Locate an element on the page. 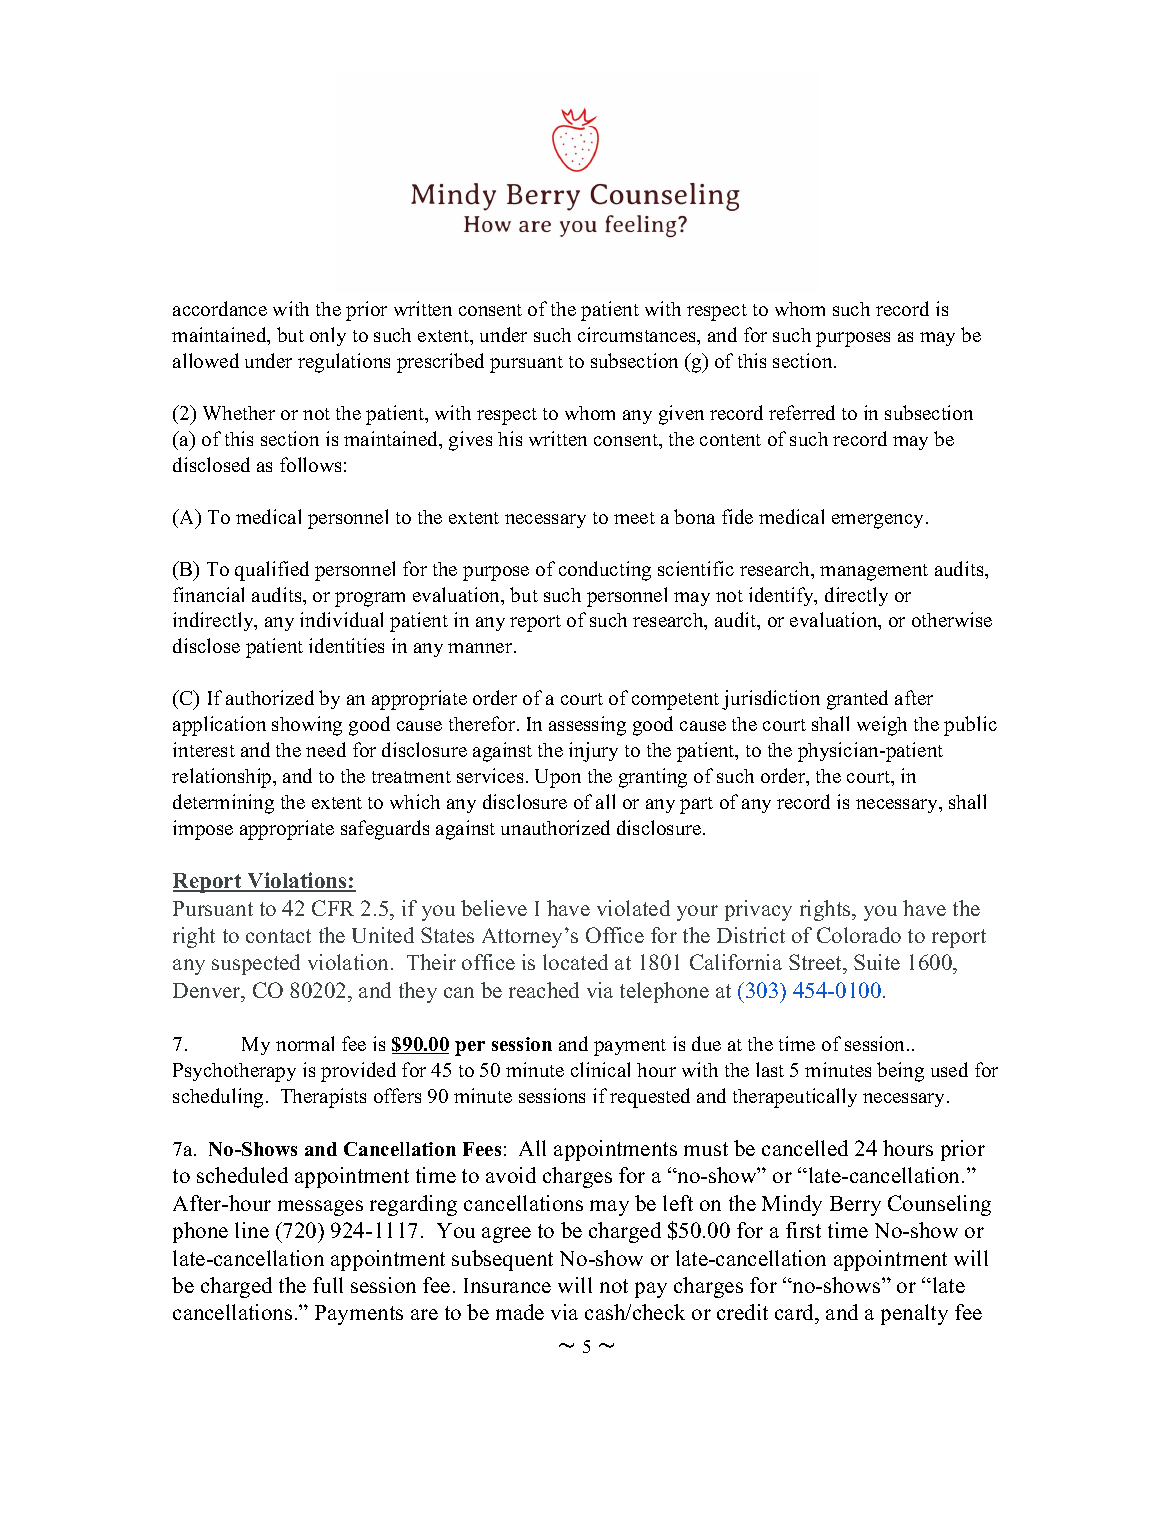 The width and height of the page is (1175, 1521). granted is located at coordinates (857, 700).
